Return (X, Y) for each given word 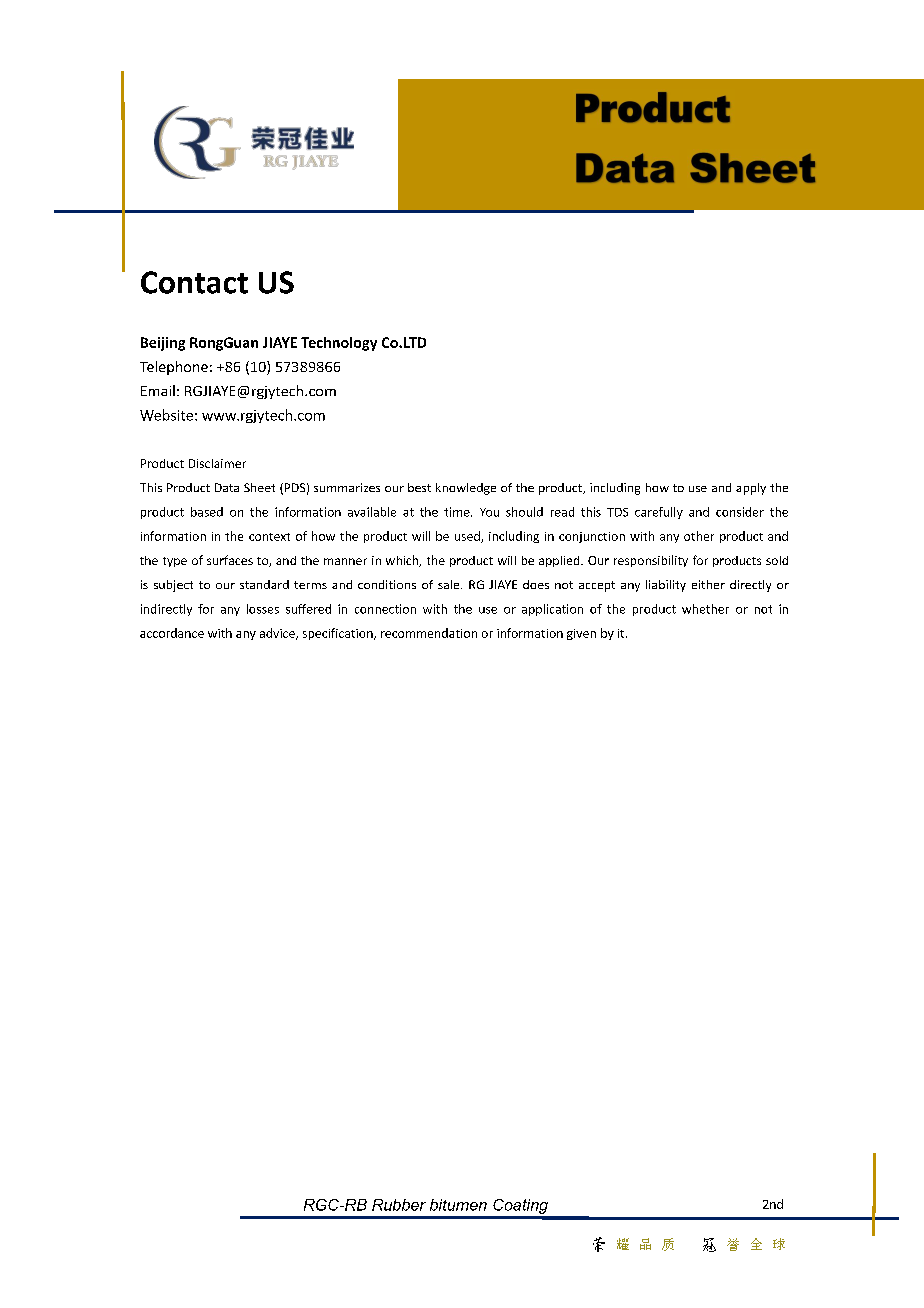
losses (263, 609)
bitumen (458, 1205)
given (581, 634)
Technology (339, 344)
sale (450, 584)
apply (751, 489)
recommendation (429, 633)
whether (705, 609)
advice (278, 634)
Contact (194, 282)
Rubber (399, 1205)
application (552, 610)
